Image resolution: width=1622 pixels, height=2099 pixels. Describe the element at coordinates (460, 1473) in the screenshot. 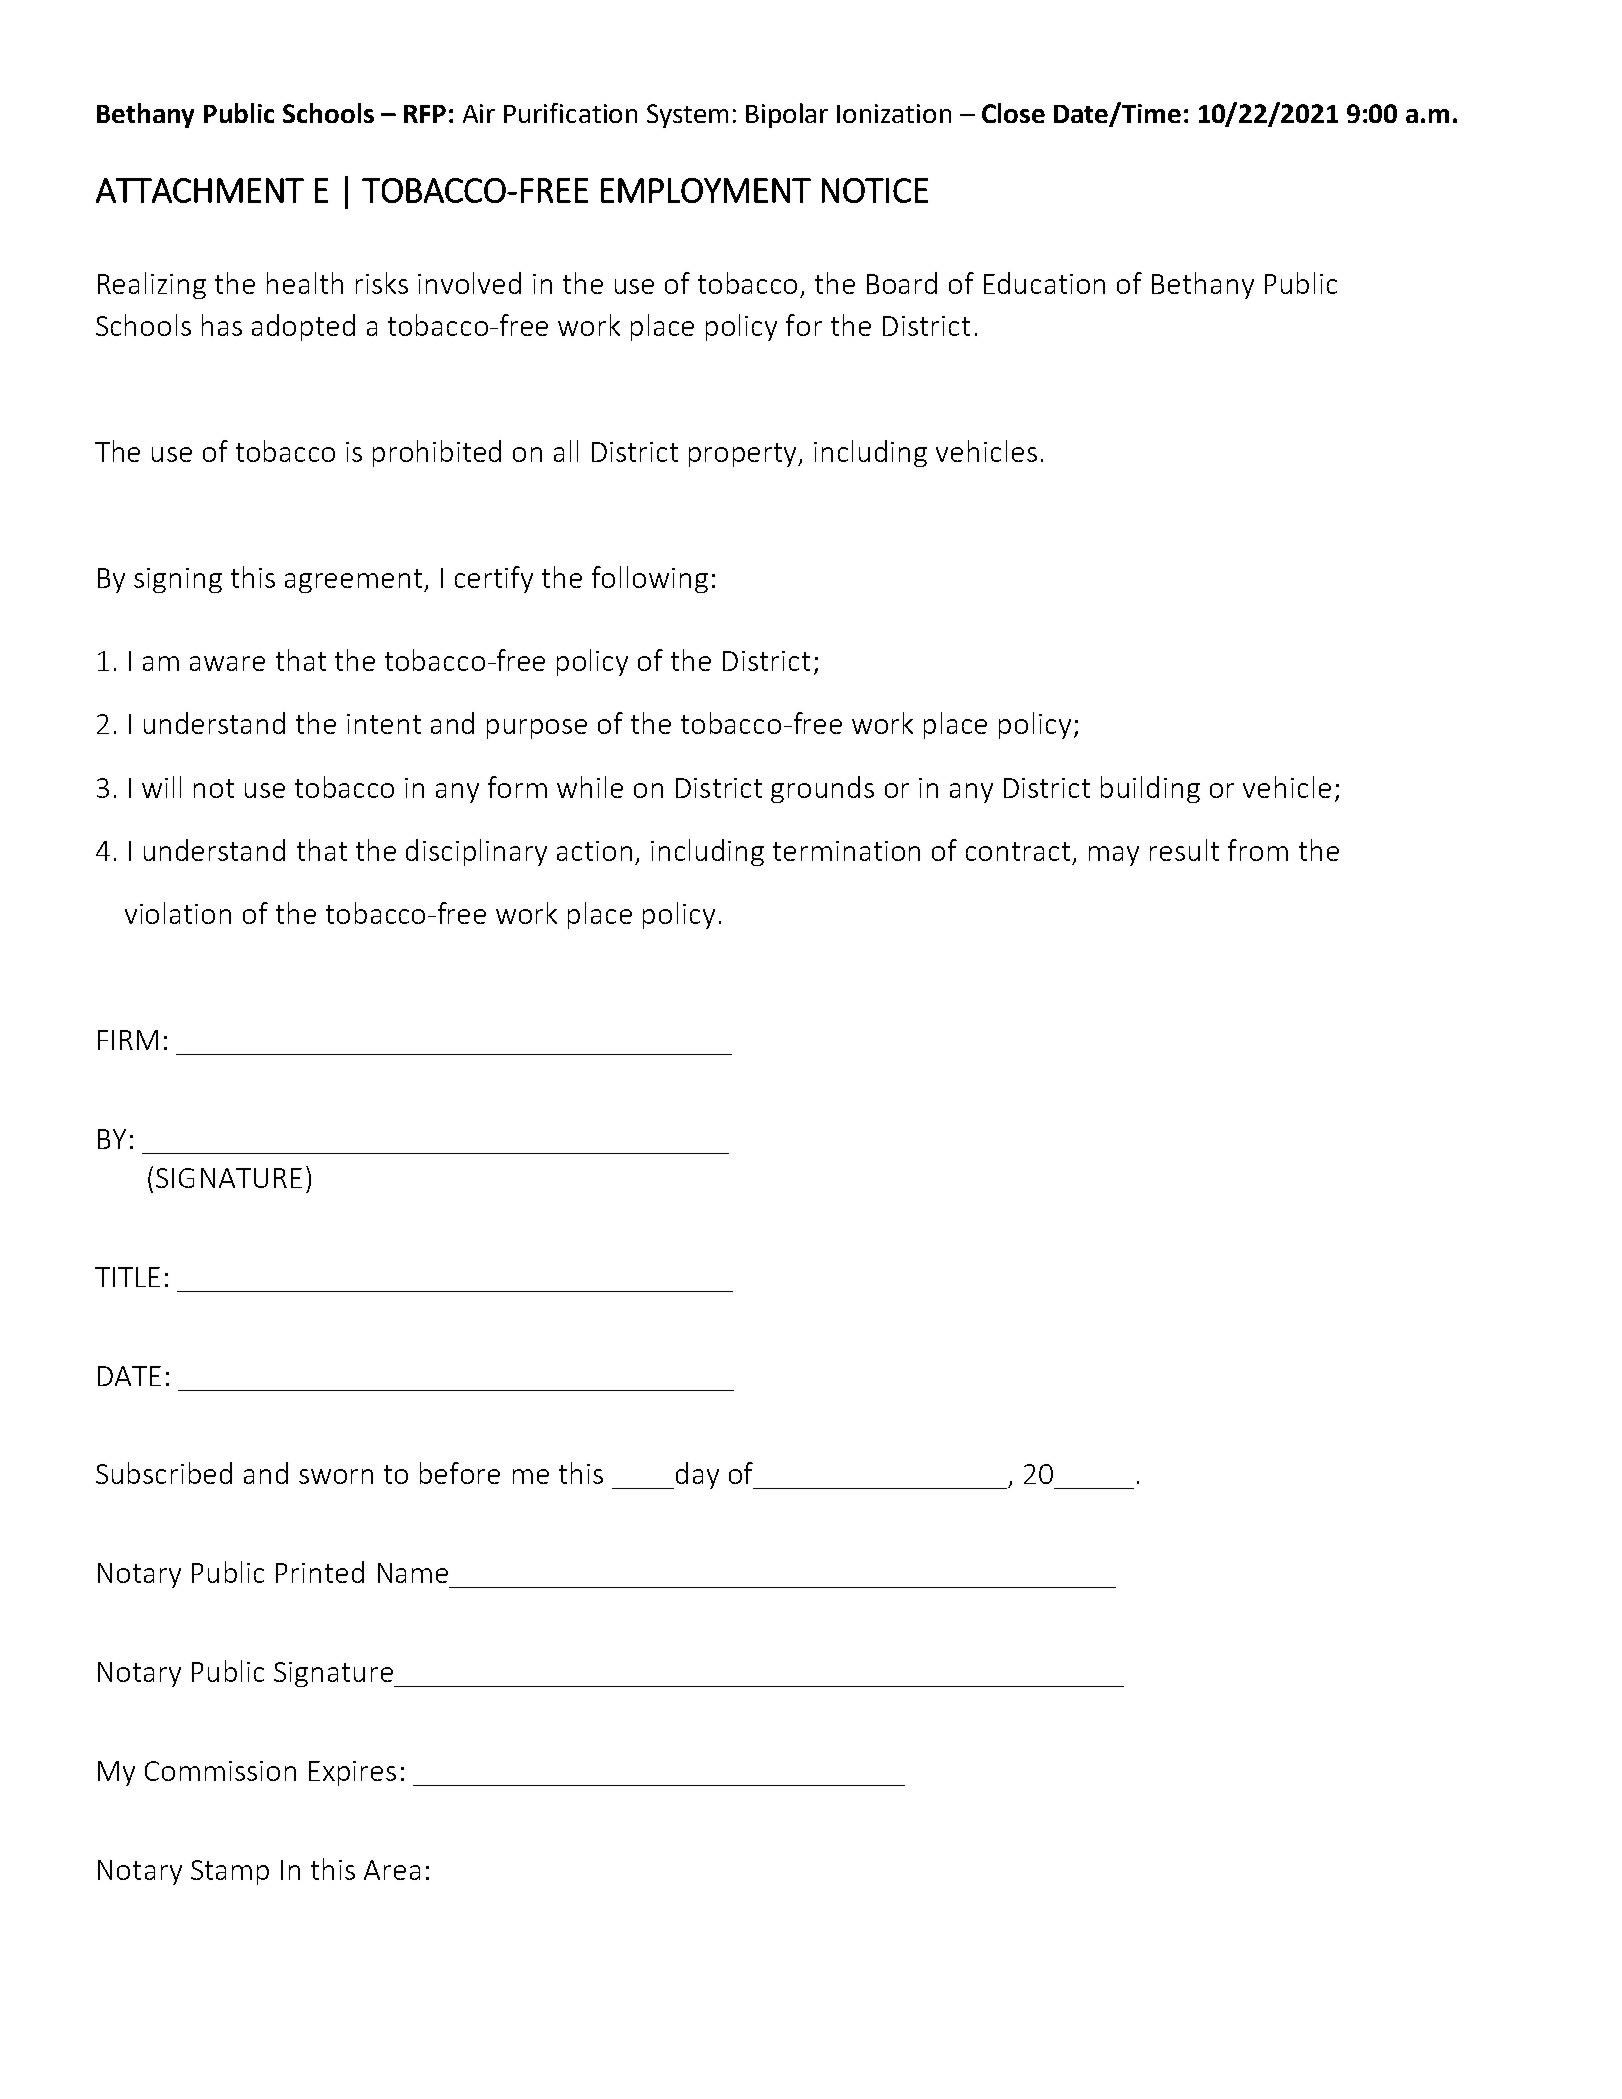

I see `before` at that location.
